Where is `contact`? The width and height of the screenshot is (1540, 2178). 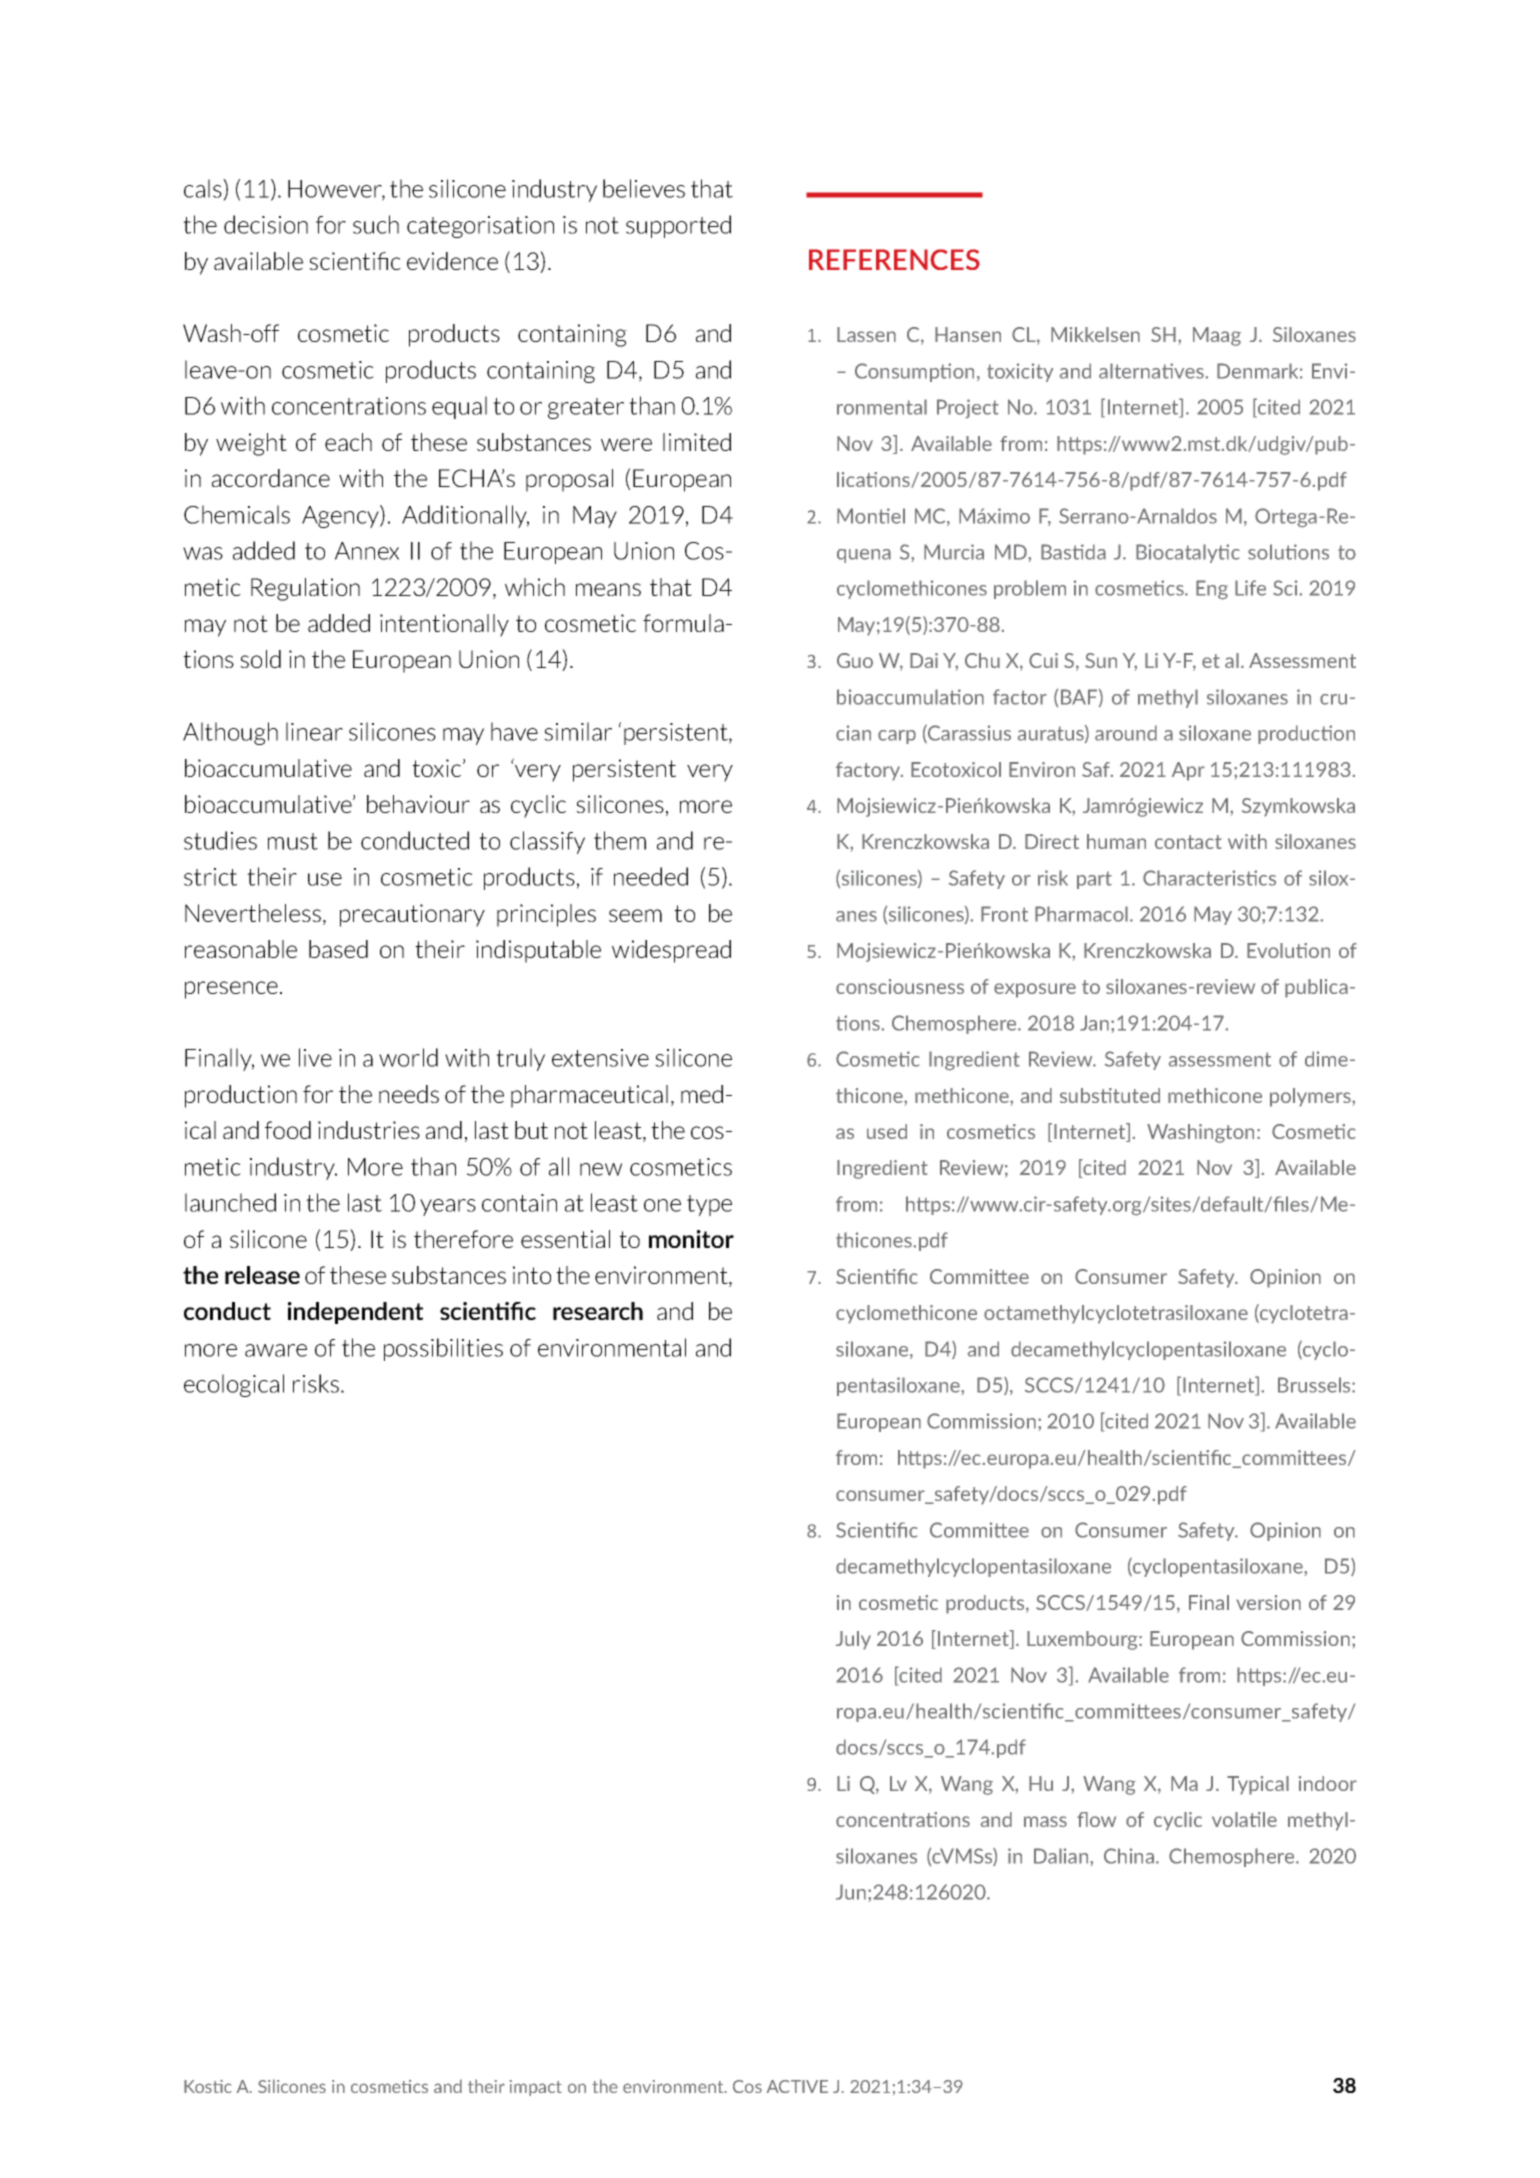 contact is located at coordinates (1188, 842).
